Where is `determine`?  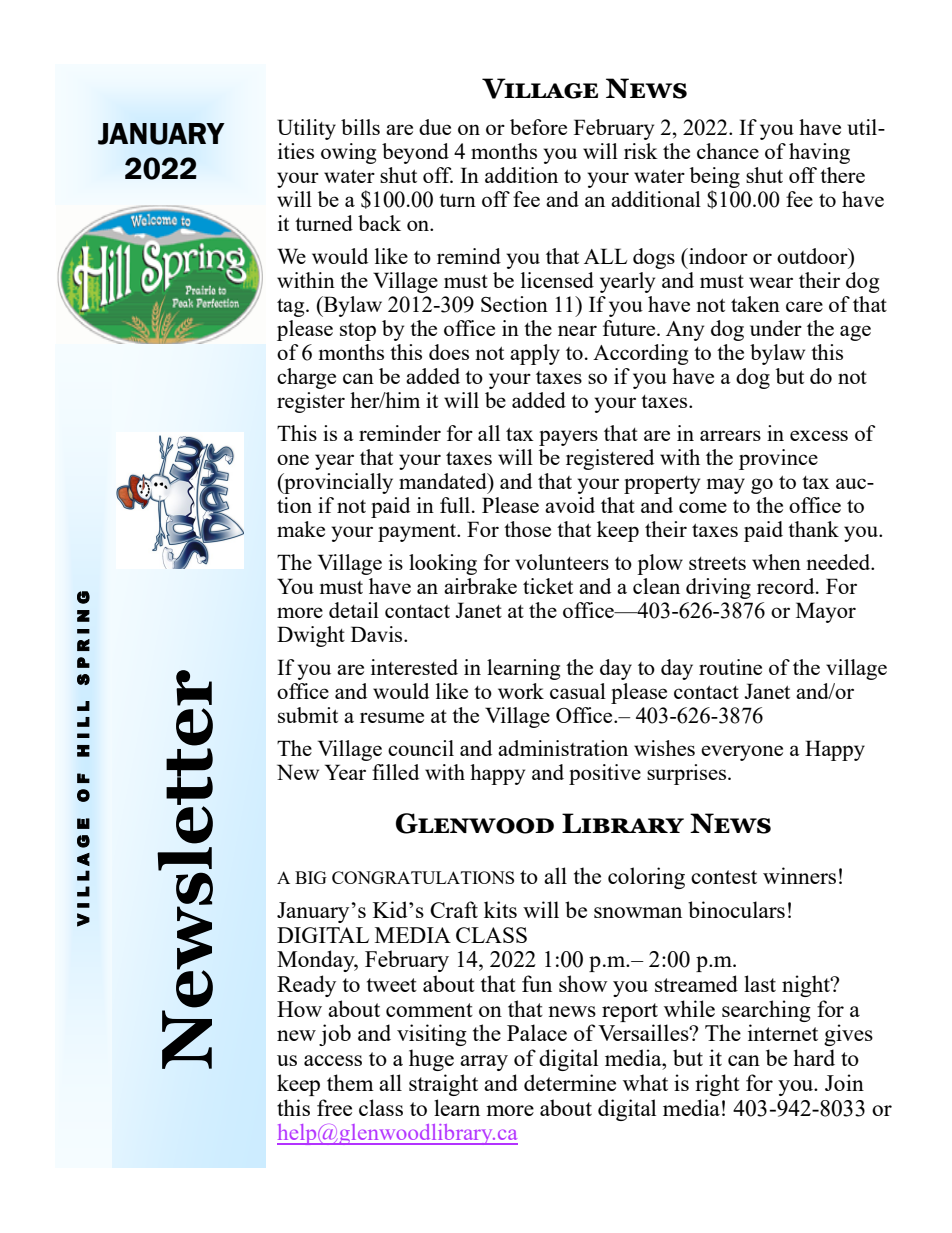
determine is located at coordinates (570, 1082).
